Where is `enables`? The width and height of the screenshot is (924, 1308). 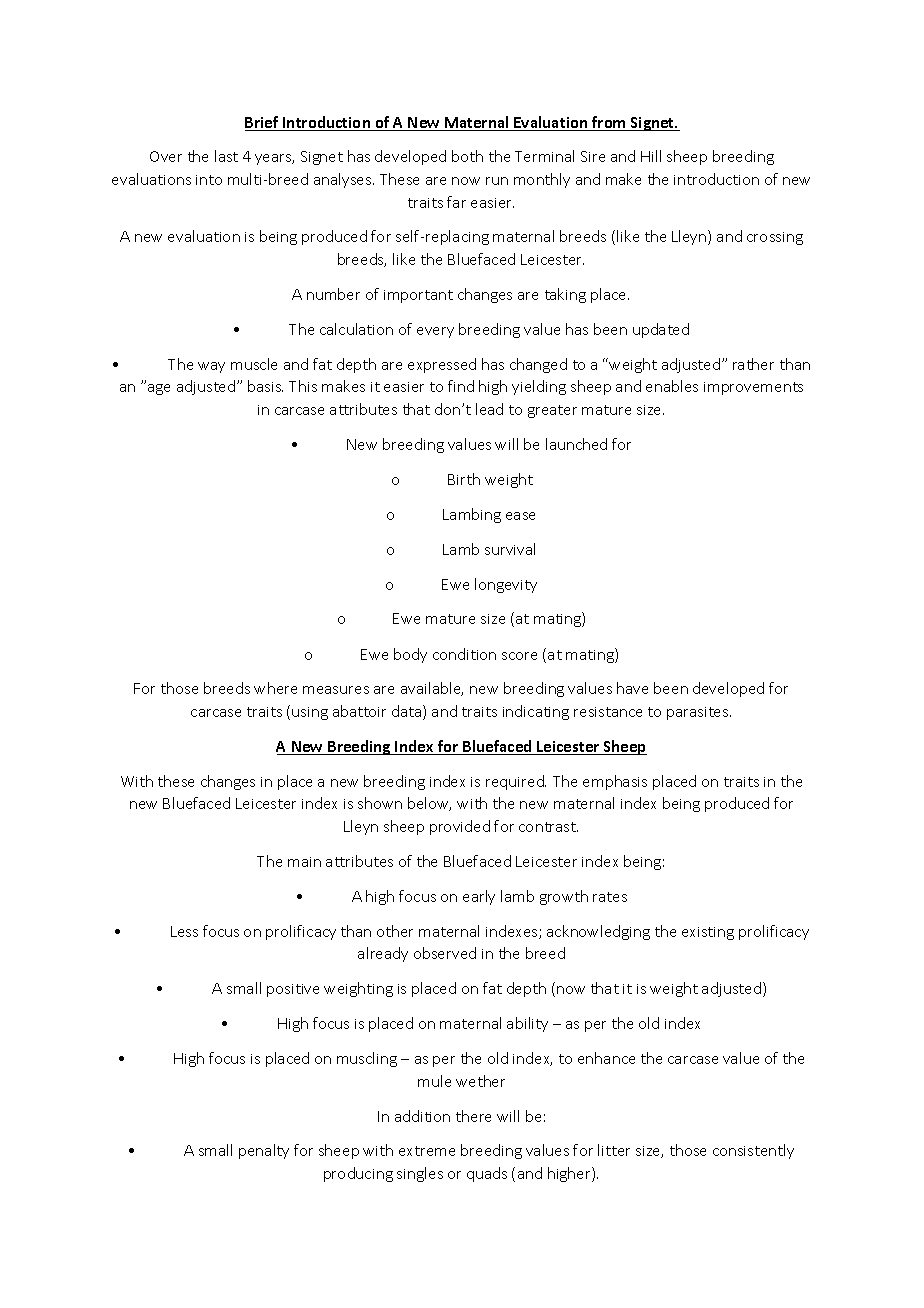
enables is located at coordinates (672, 386).
